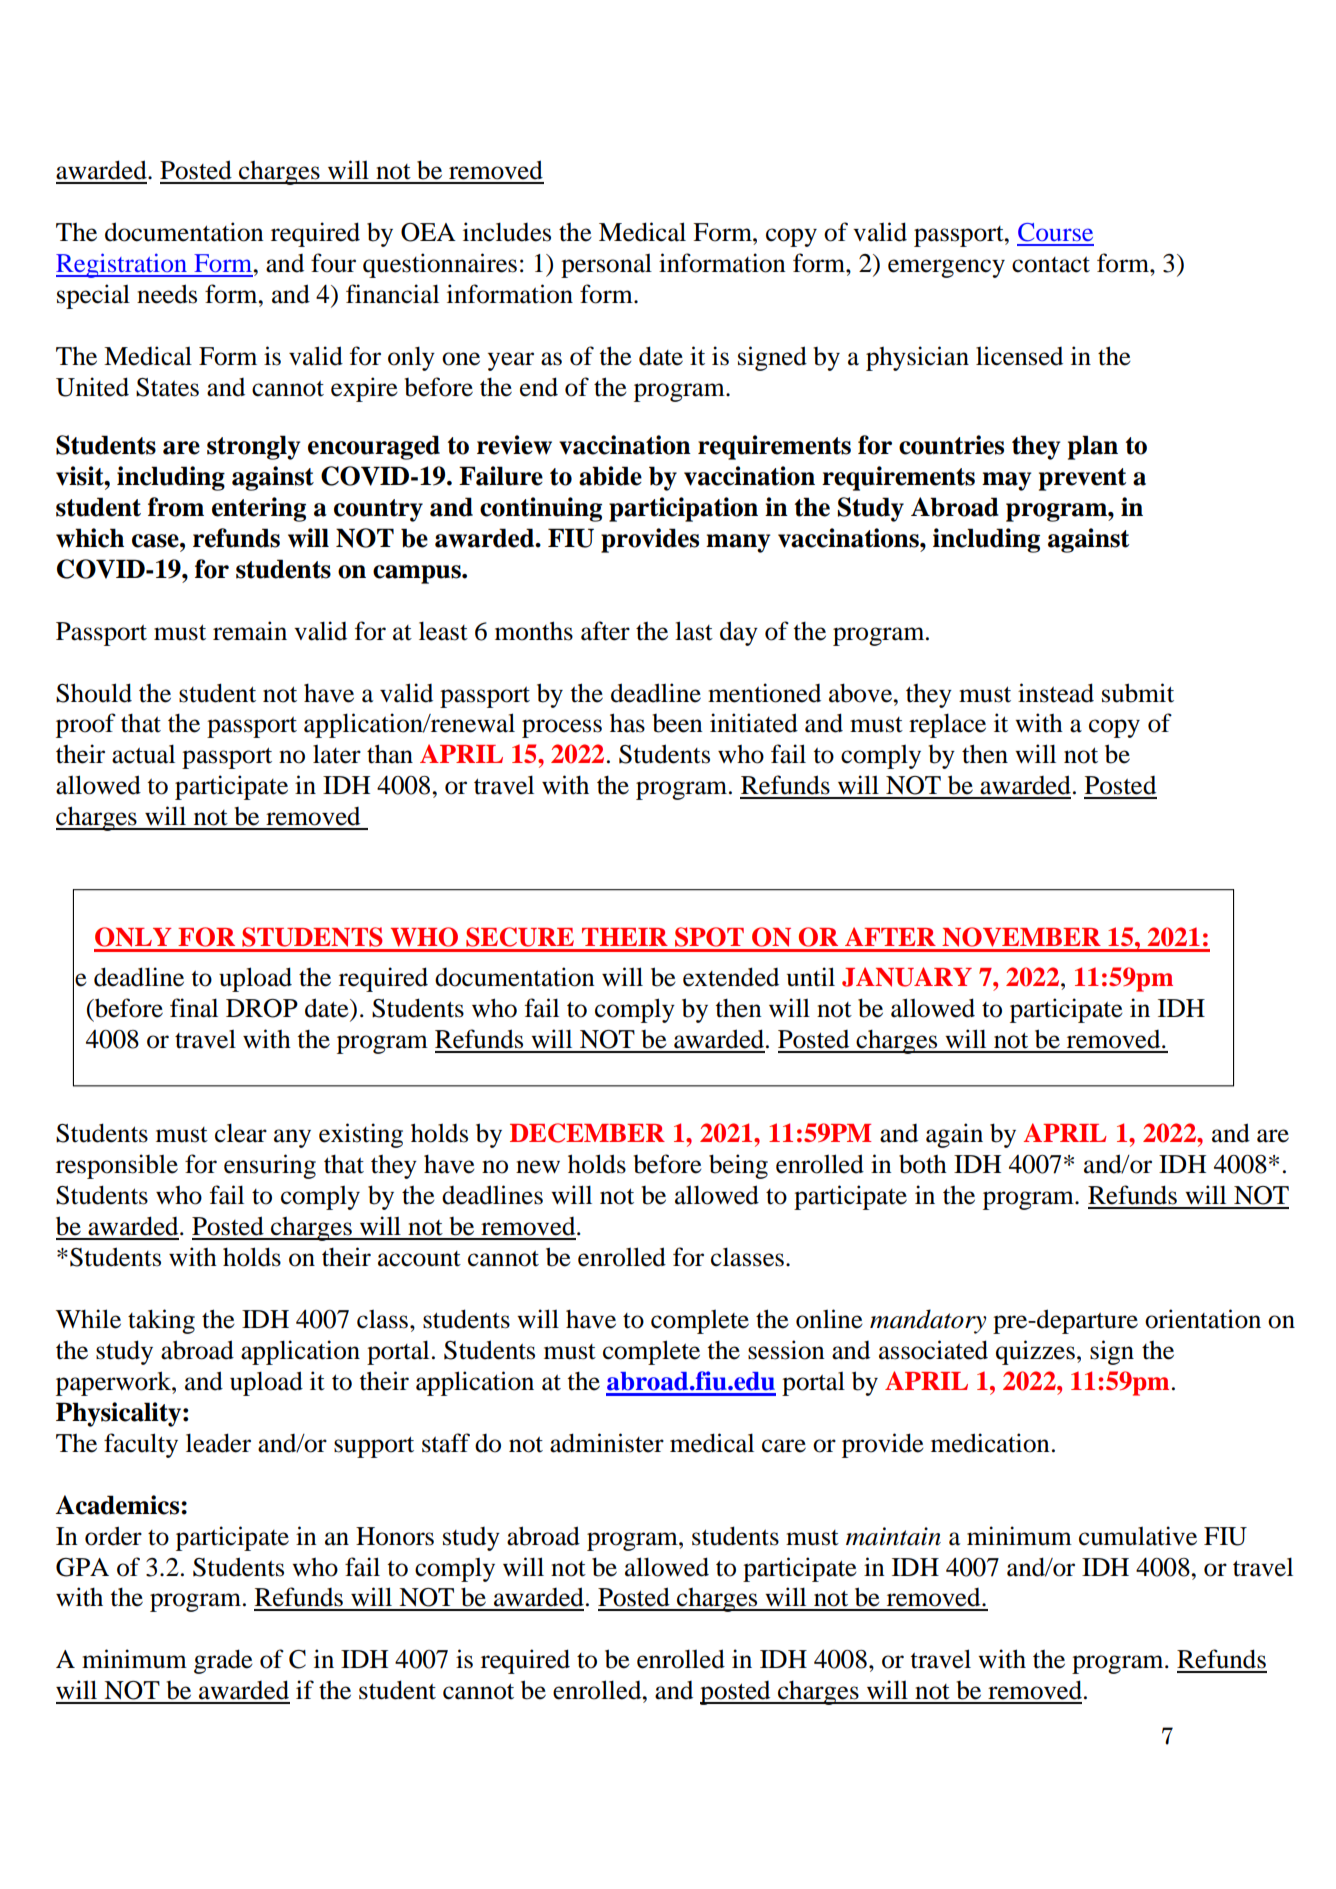 This screenshot has width=1336, height=1889. Describe the element at coordinates (606, 266) in the screenshot. I see `personal` at that location.
